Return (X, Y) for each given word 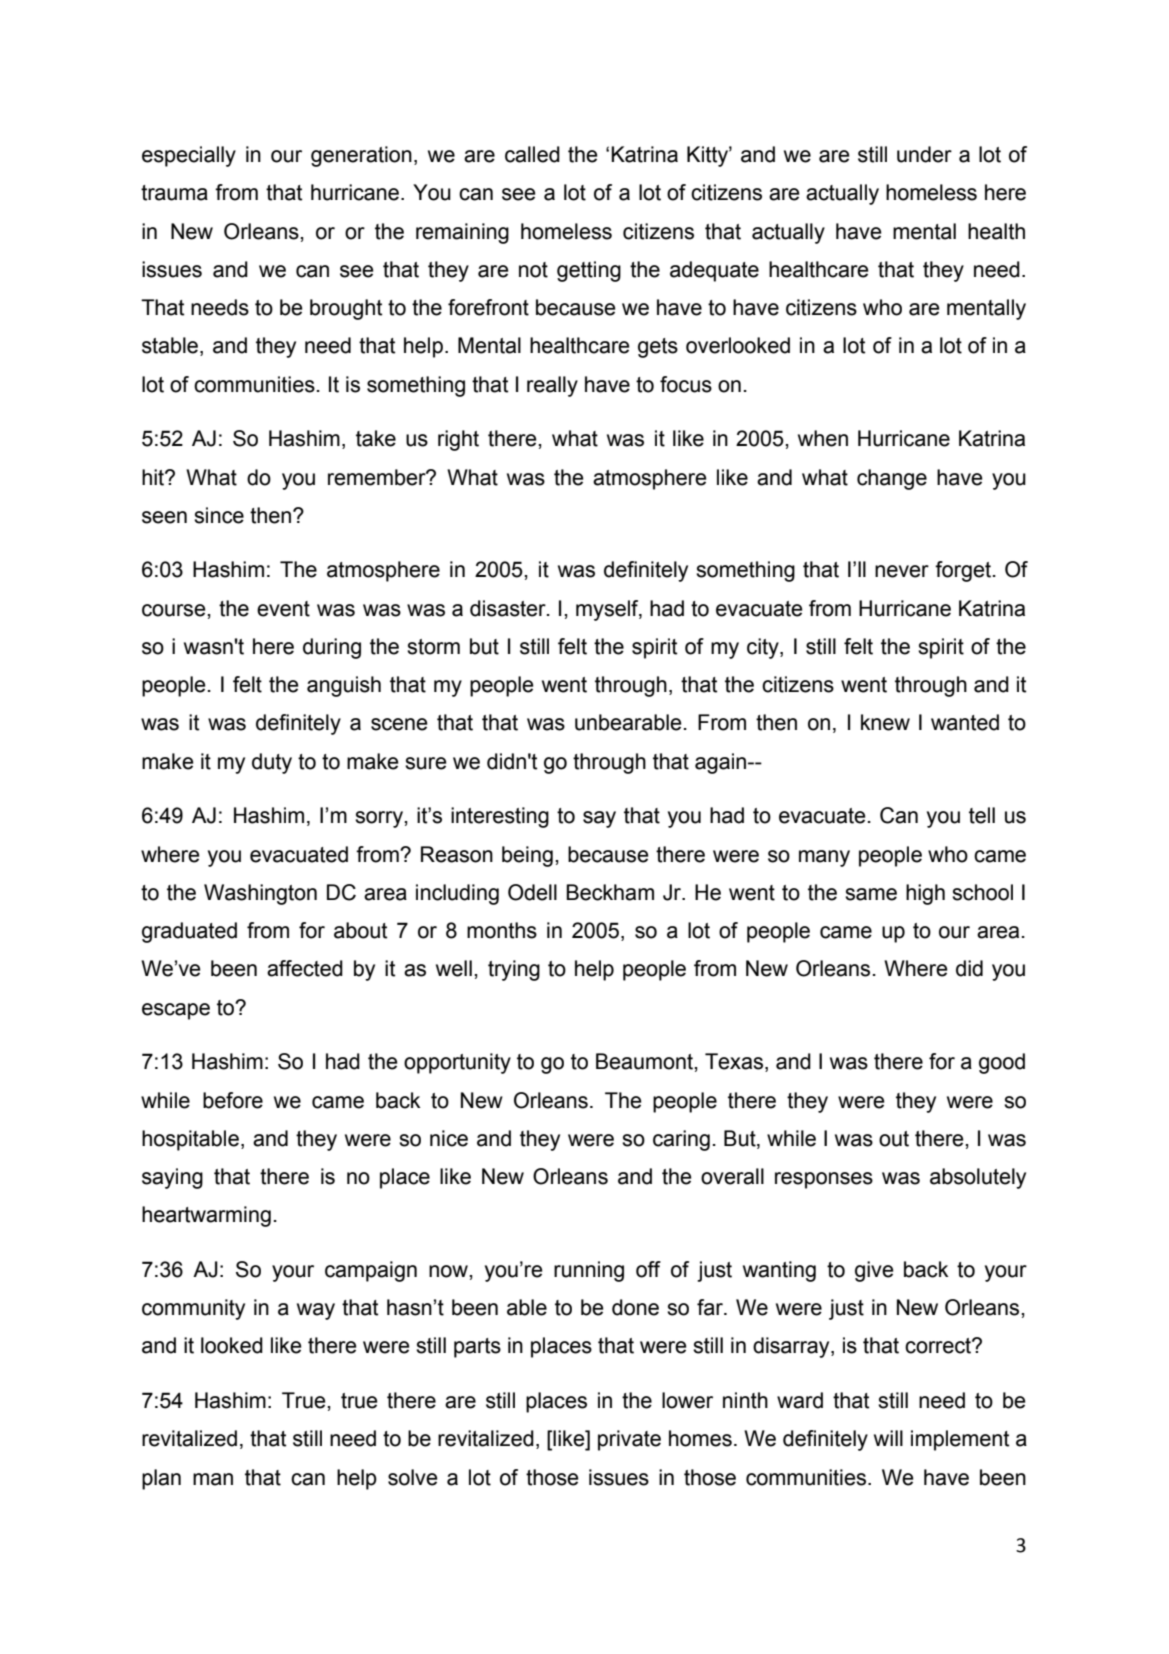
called (532, 154)
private (629, 1440)
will (888, 1438)
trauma (174, 193)
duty (272, 763)
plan (161, 1479)
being (527, 856)
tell (982, 815)
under (924, 154)
